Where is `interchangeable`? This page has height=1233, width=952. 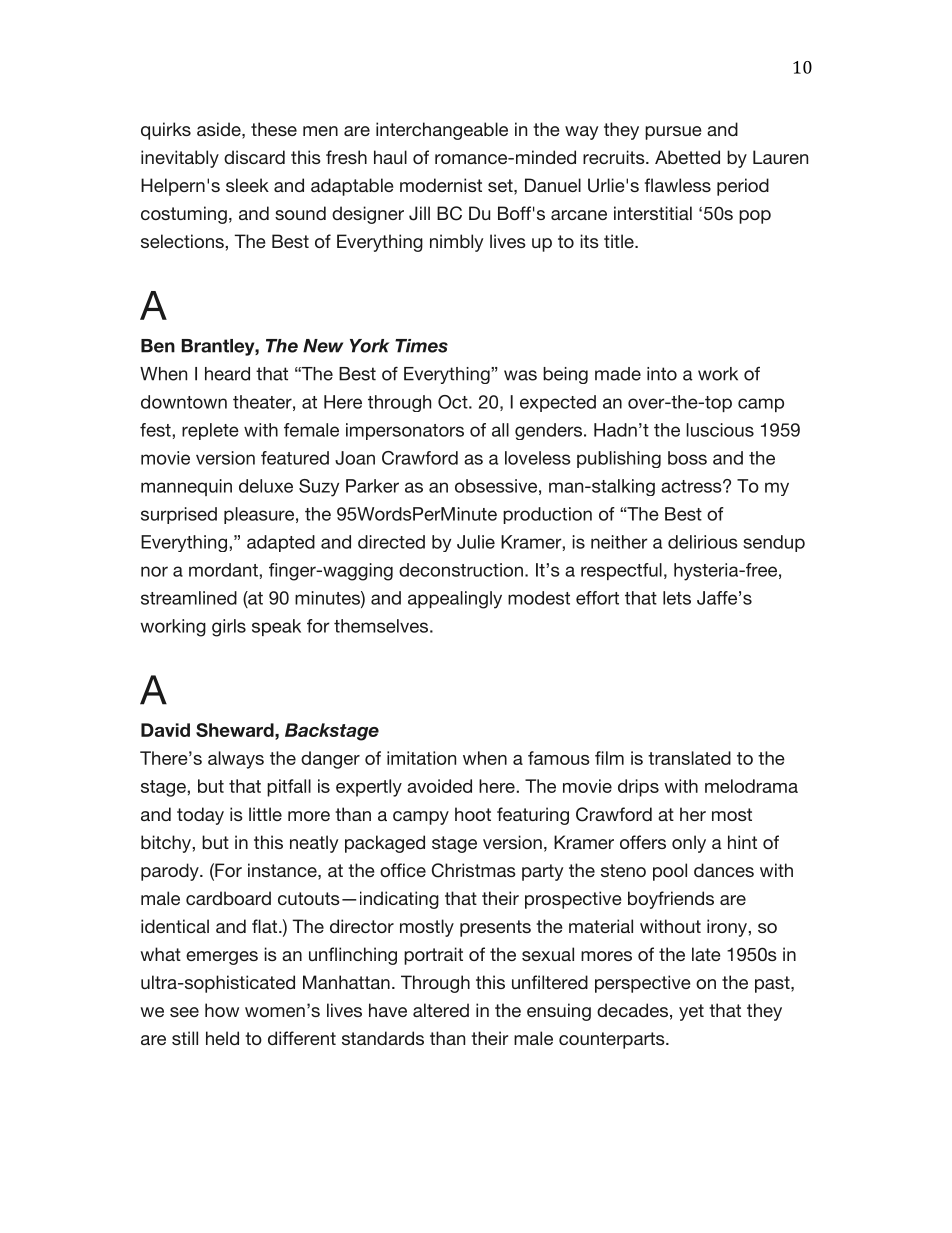
interchangeable is located at coordinates (442, 131).
